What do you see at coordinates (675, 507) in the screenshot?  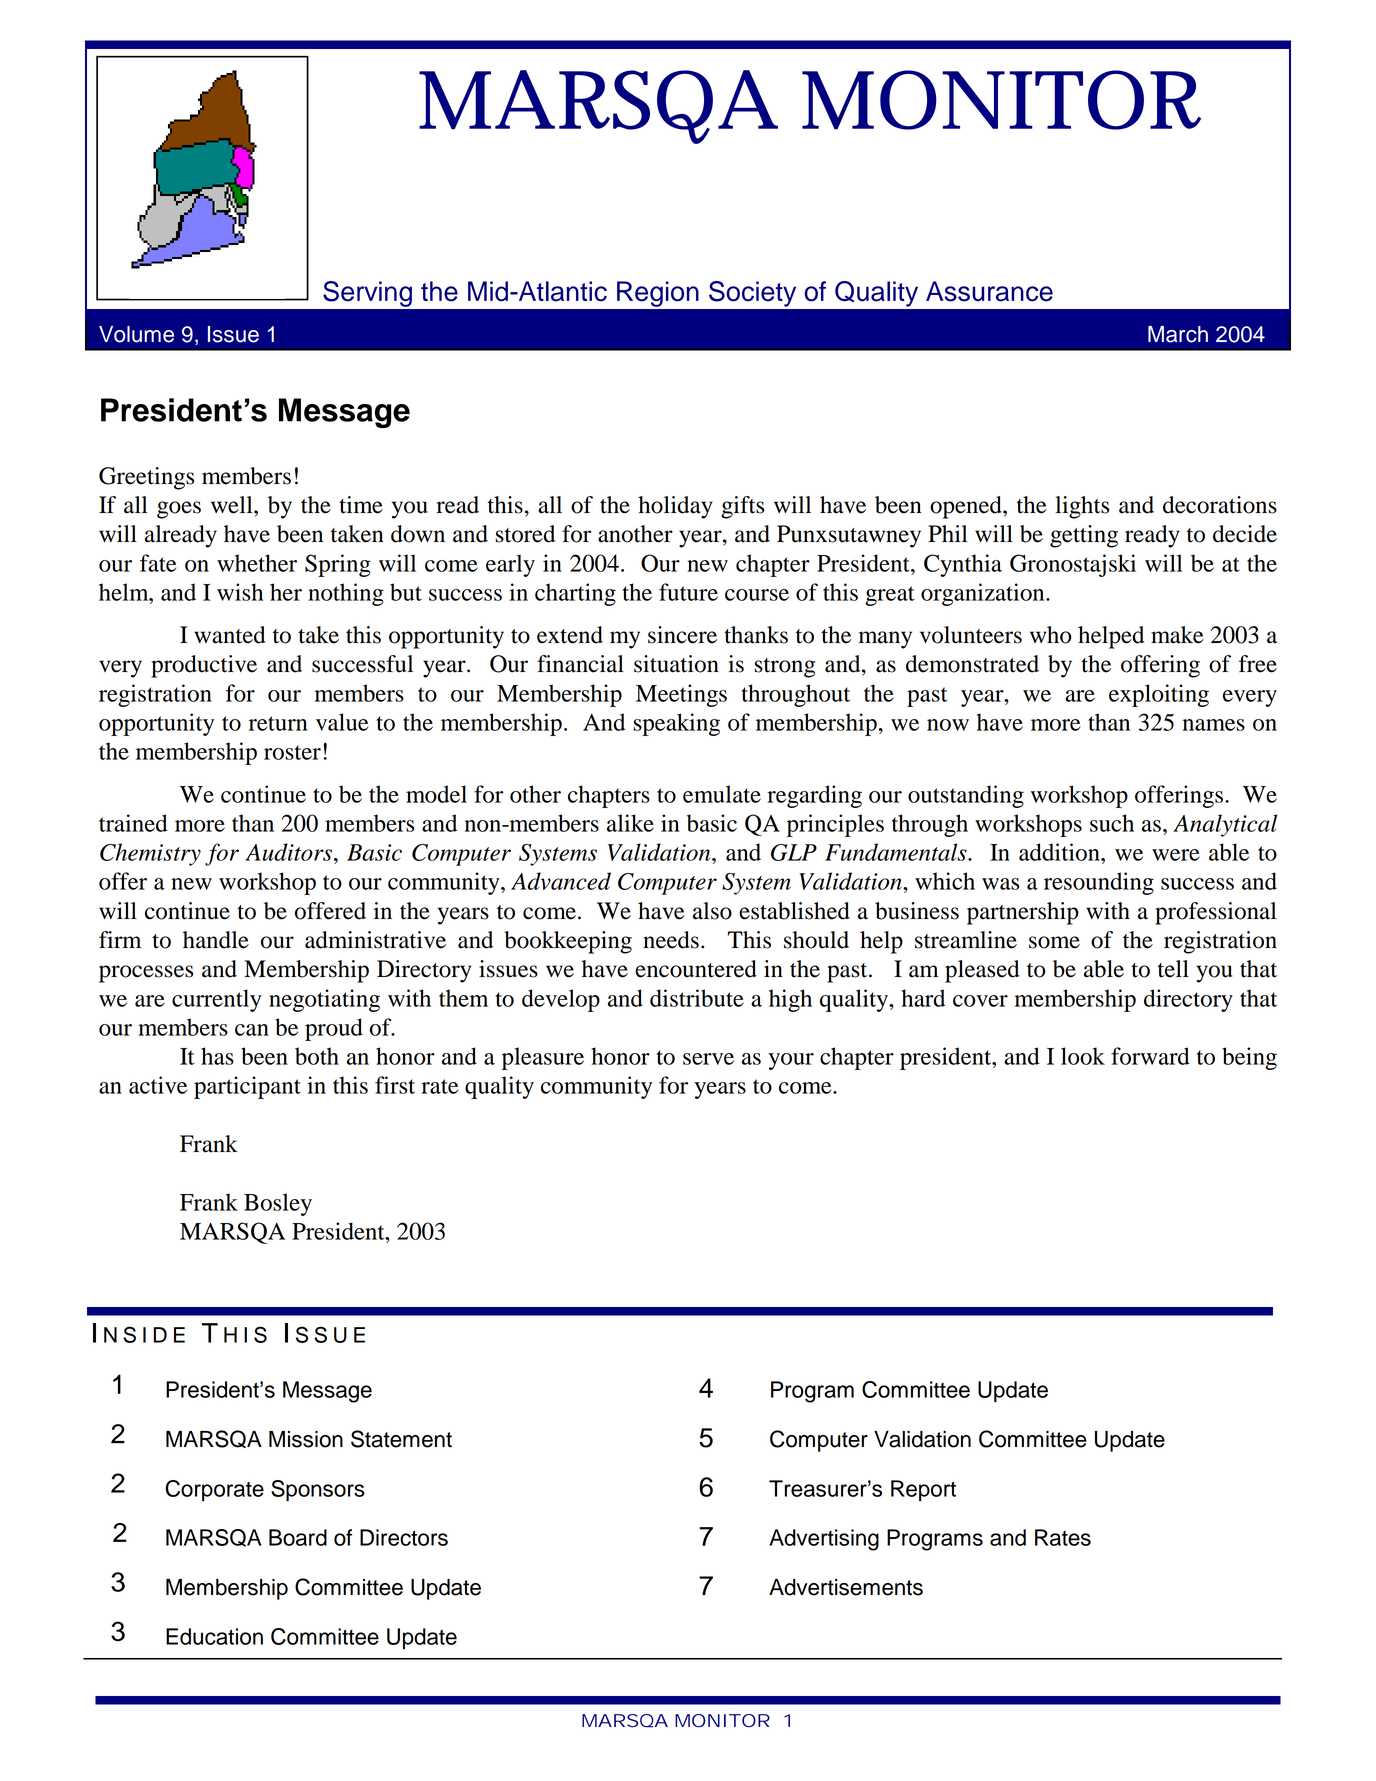 I see `holiday` at bounding box center [675, 507].
